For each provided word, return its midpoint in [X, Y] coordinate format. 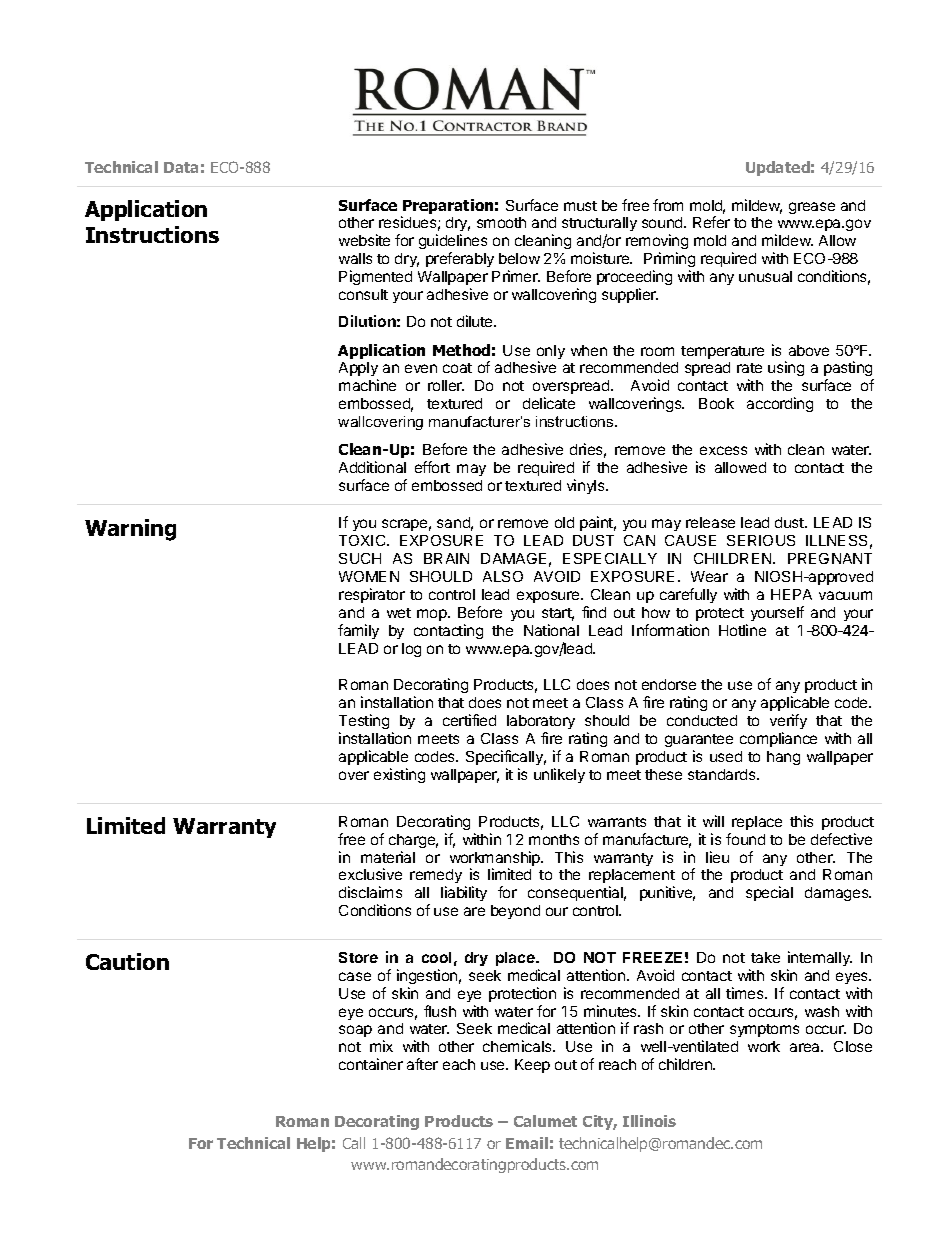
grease [812, 208]
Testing [364, 723]
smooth [501, 222]
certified [469, 720]
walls [355, 258]
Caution [127, 961]
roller [446, 385]
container [371, 1064]
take [765, 957]
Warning [130, 530]
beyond [515, 912]
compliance [778, 739]
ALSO [503, 576]
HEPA [791, 594]
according [780, 404]
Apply [358, 371]
